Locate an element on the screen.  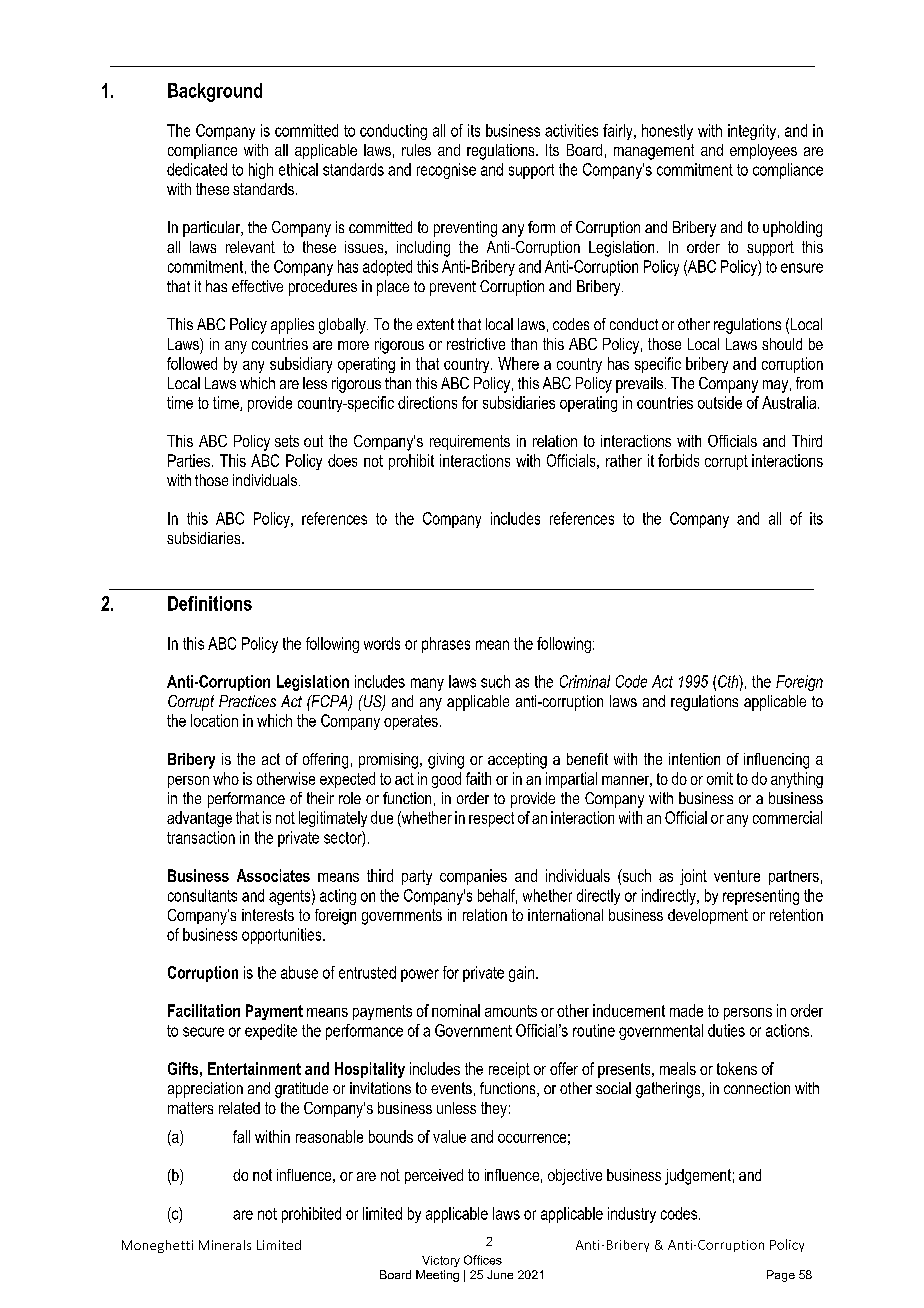
recognise is located at coordinates (446, 171).
